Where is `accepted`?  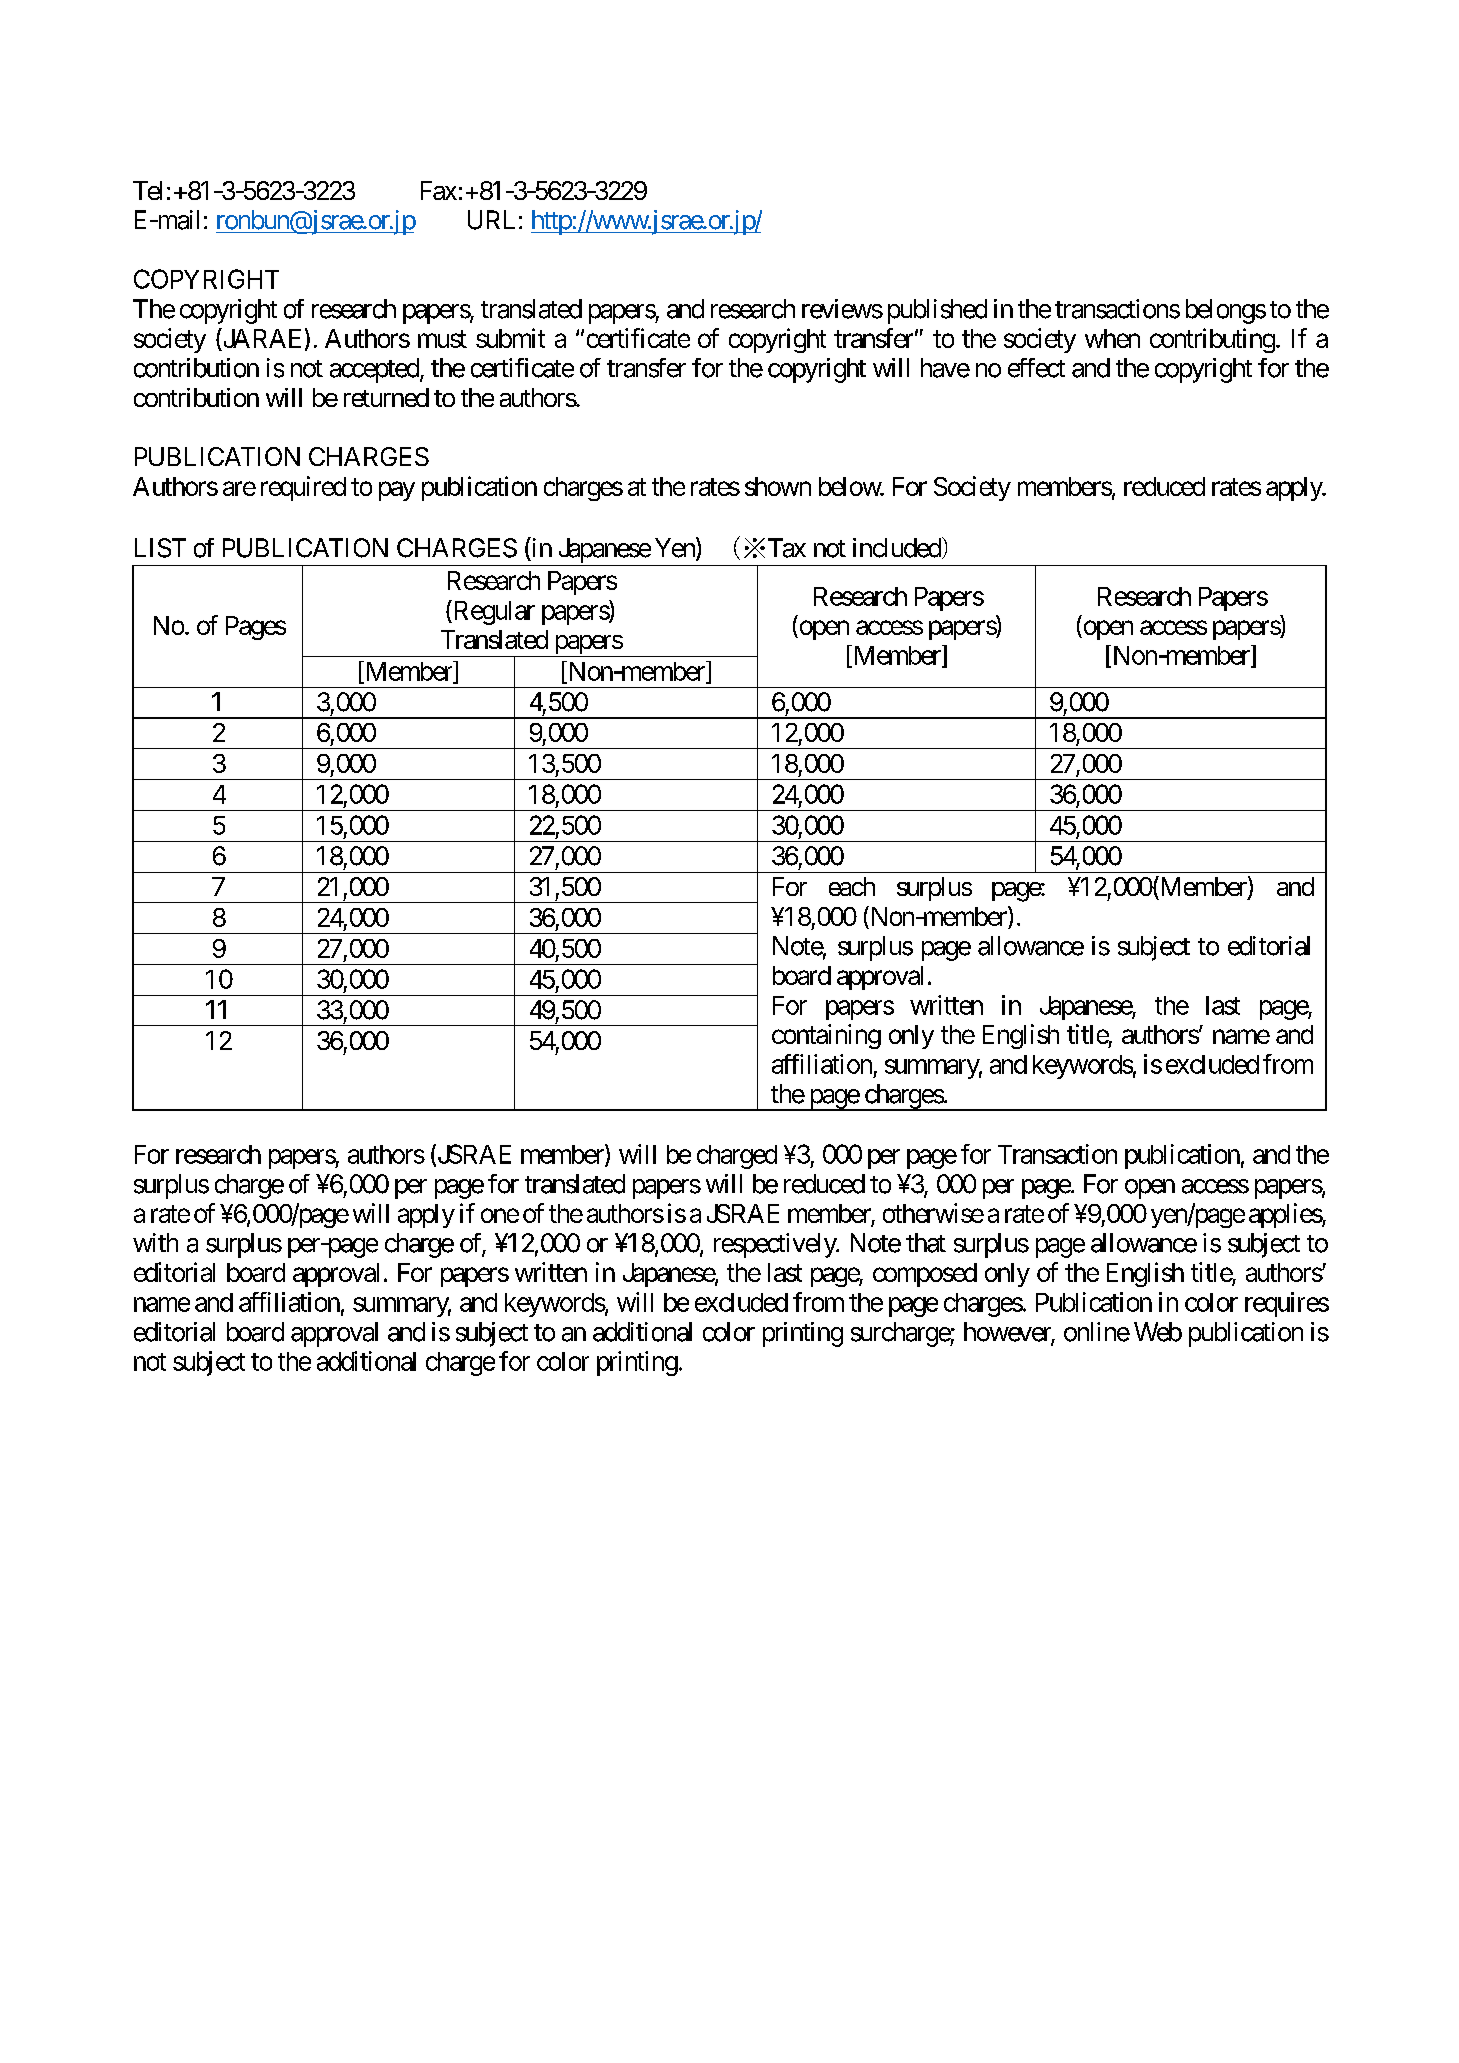 accepted is located at coordinates (375, 370).
